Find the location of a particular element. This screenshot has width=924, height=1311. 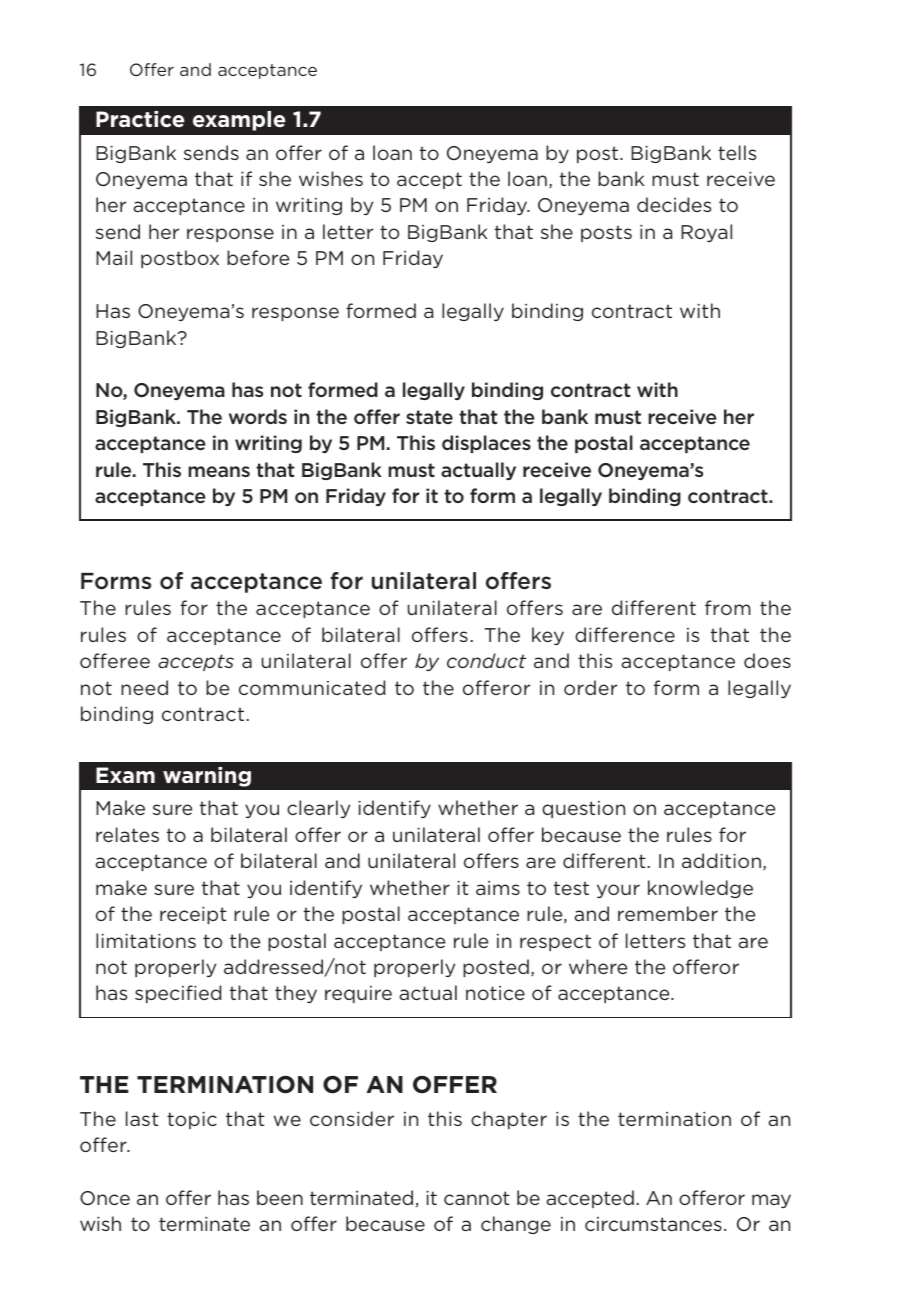

need is located at coordinates (144, 687).
